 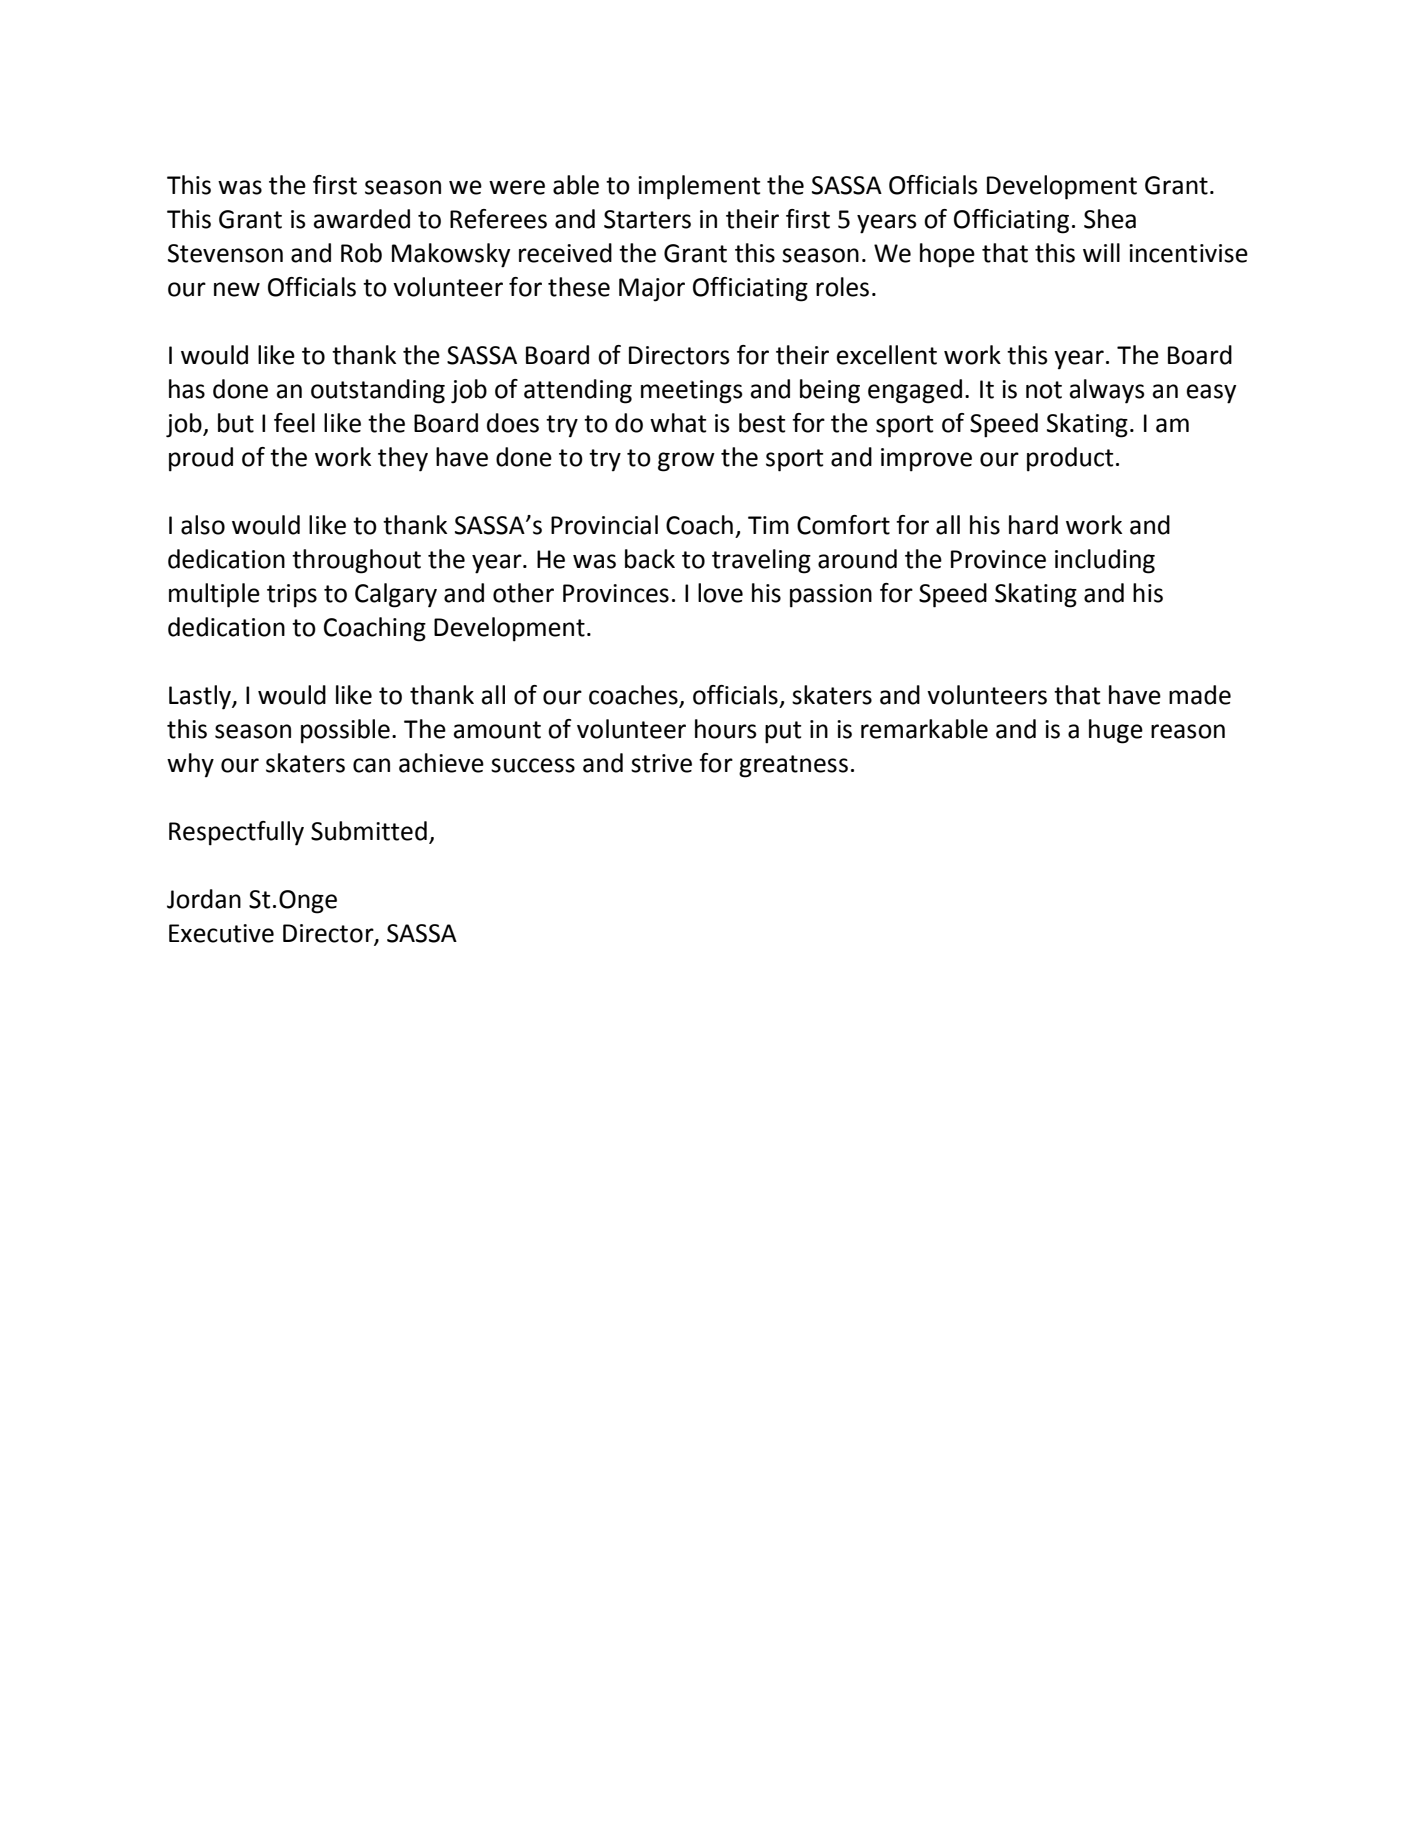 What do you see at coordinates (647, 219) in the image?
I see `Starters` at bounding box center [647, 219].
